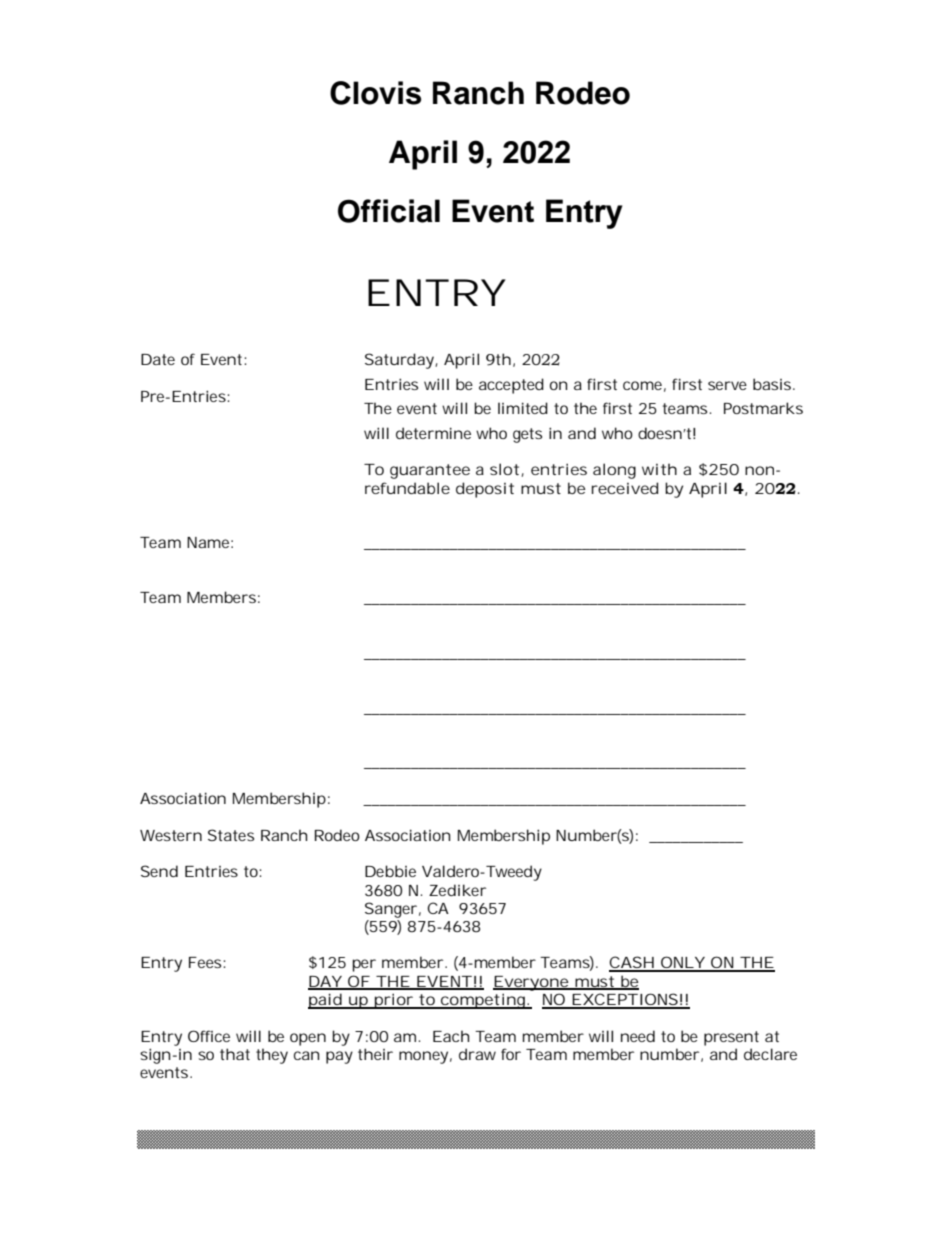  Describe the element at coordinates (511, 386) in the page. I see `accepted` at that location.
